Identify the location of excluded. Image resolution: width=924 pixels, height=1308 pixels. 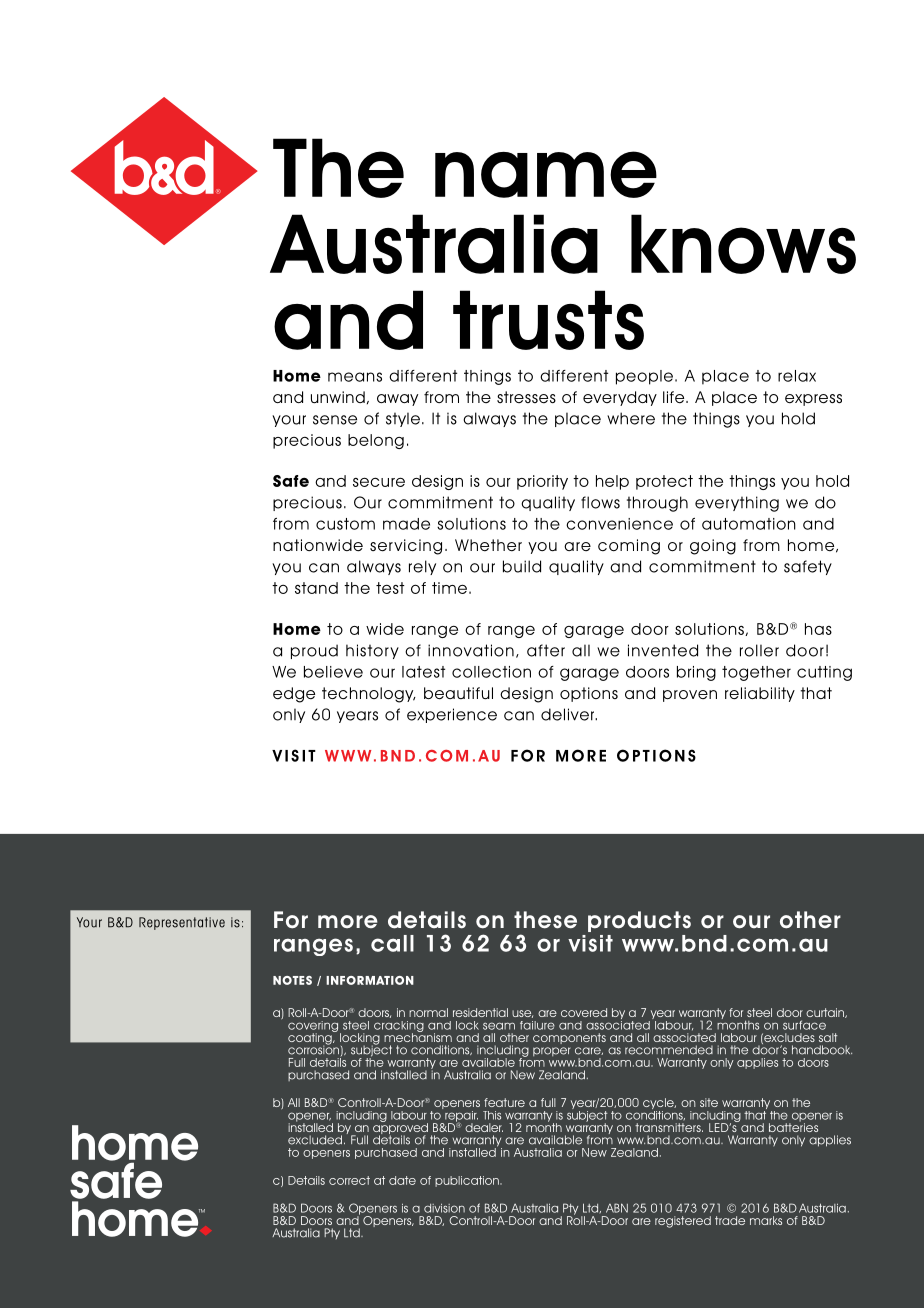
(315, 1140).
